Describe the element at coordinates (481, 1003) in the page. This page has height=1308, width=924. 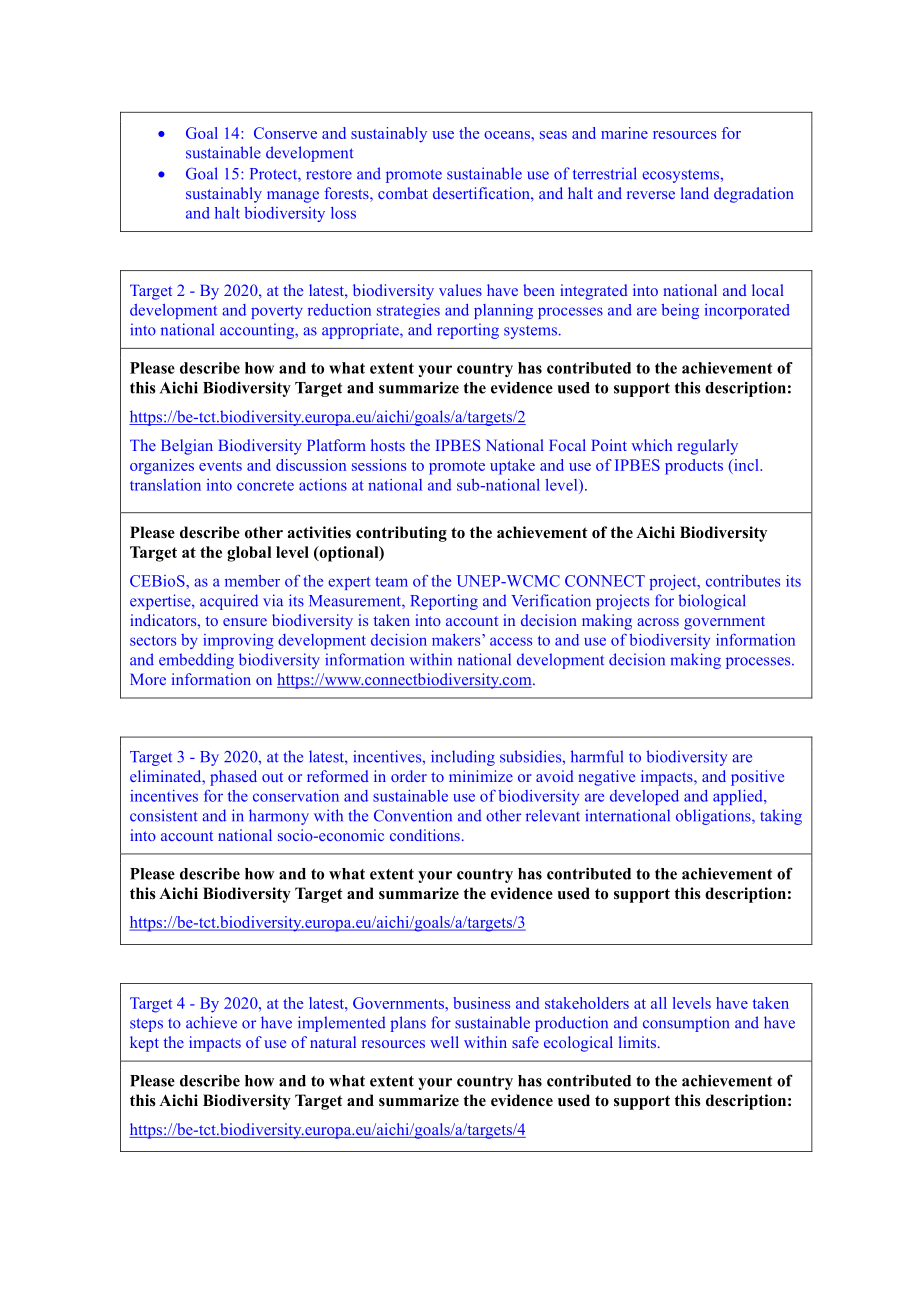
I see `business` at that location.
